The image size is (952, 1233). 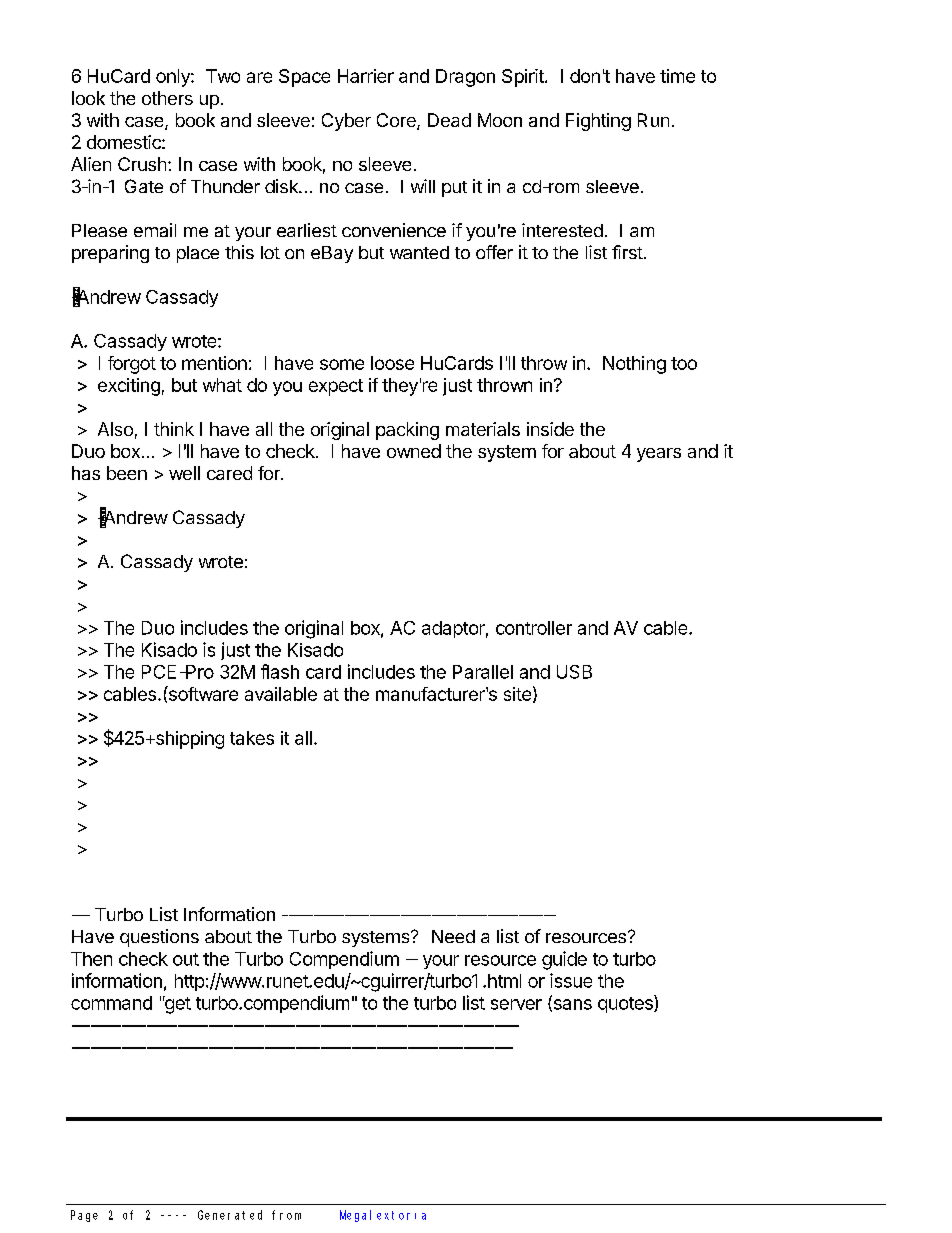 I want to click on others, so click(x=167, y=98).
